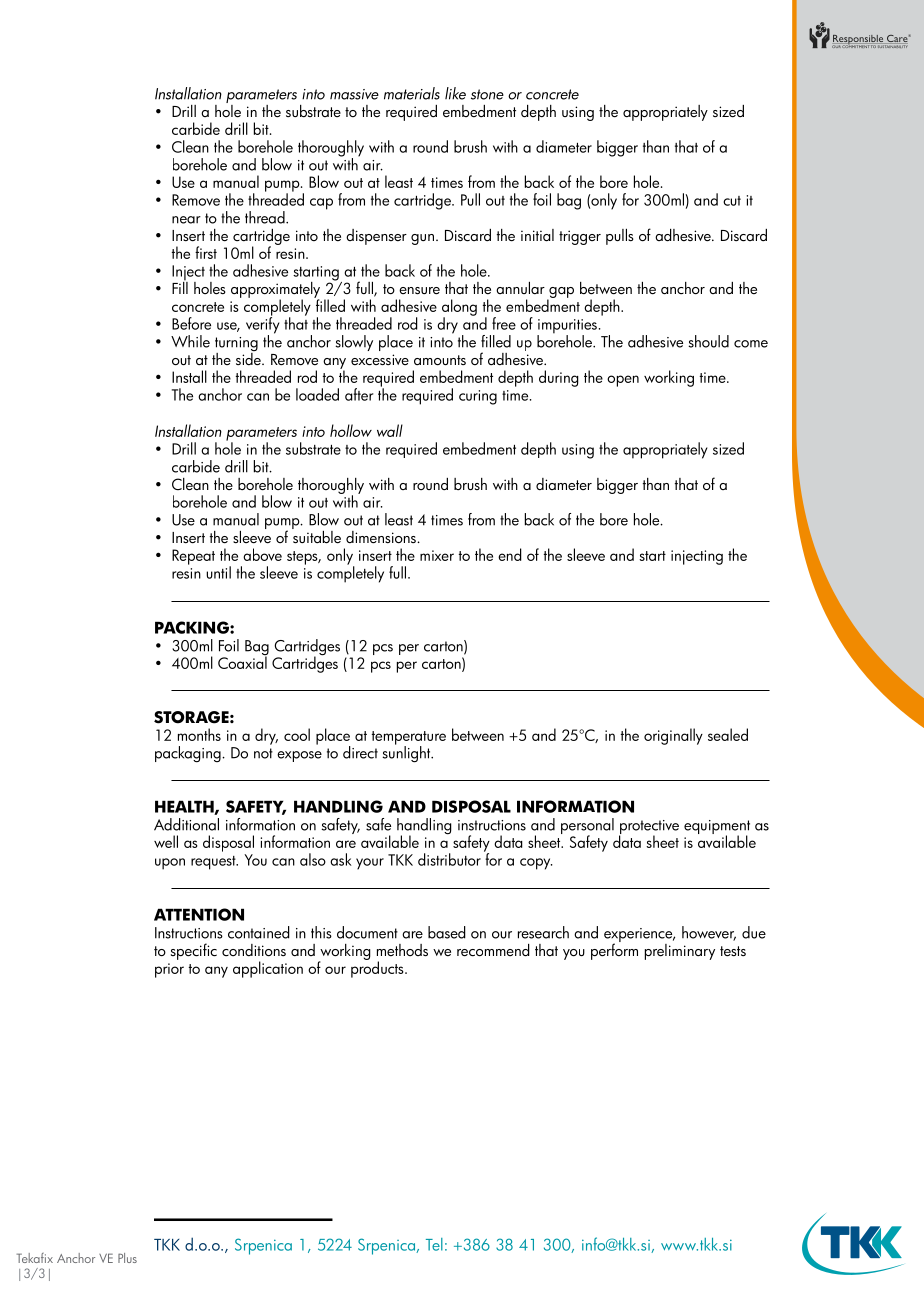 The height and width of the page is (1308, 924). I want to click on Plus, so click(127, 1258).
